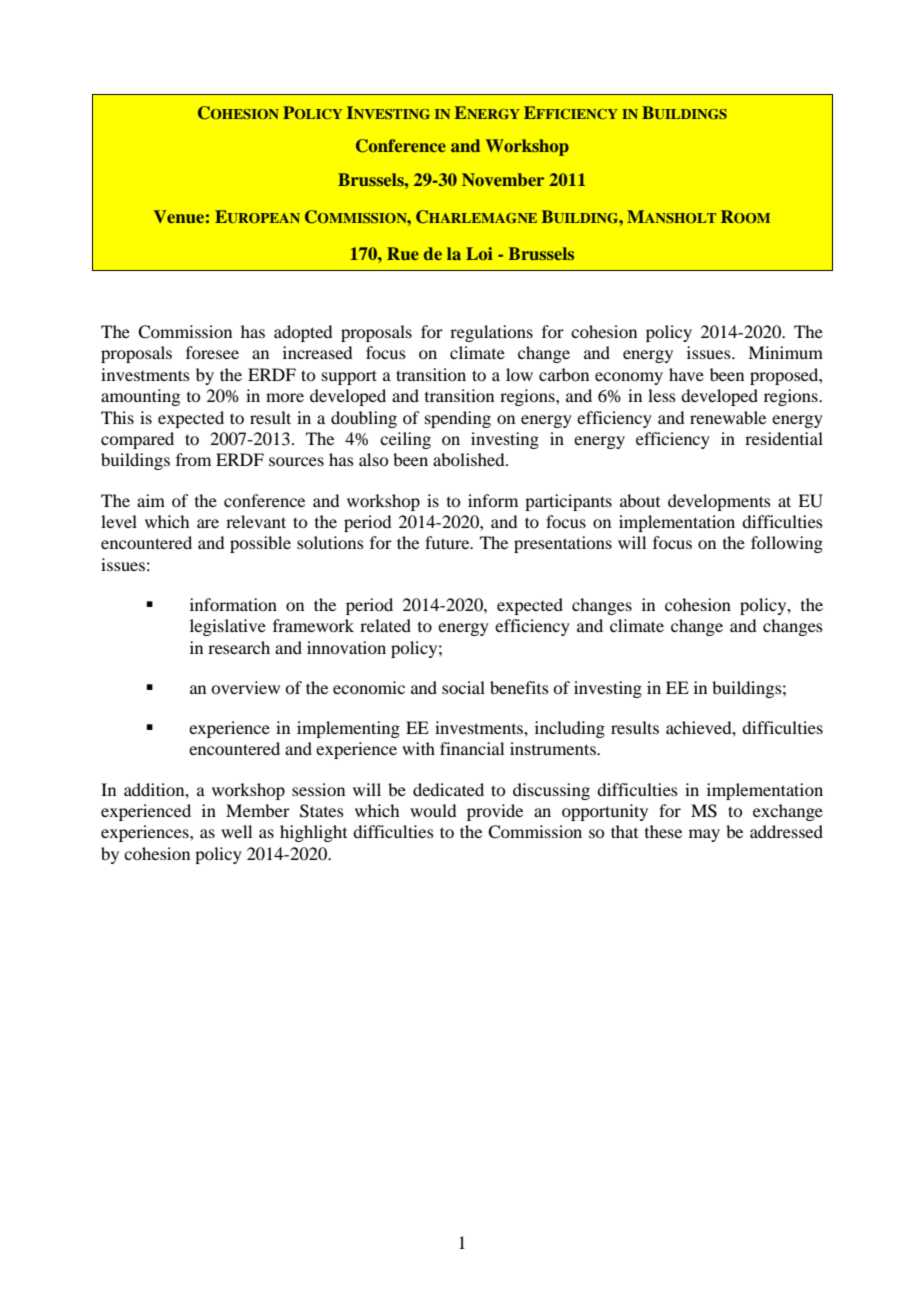 This screenshot has height=1308, width=924. Describe the element at coordinates (719, 502) in the screenshot. I see `developments` at that location.
